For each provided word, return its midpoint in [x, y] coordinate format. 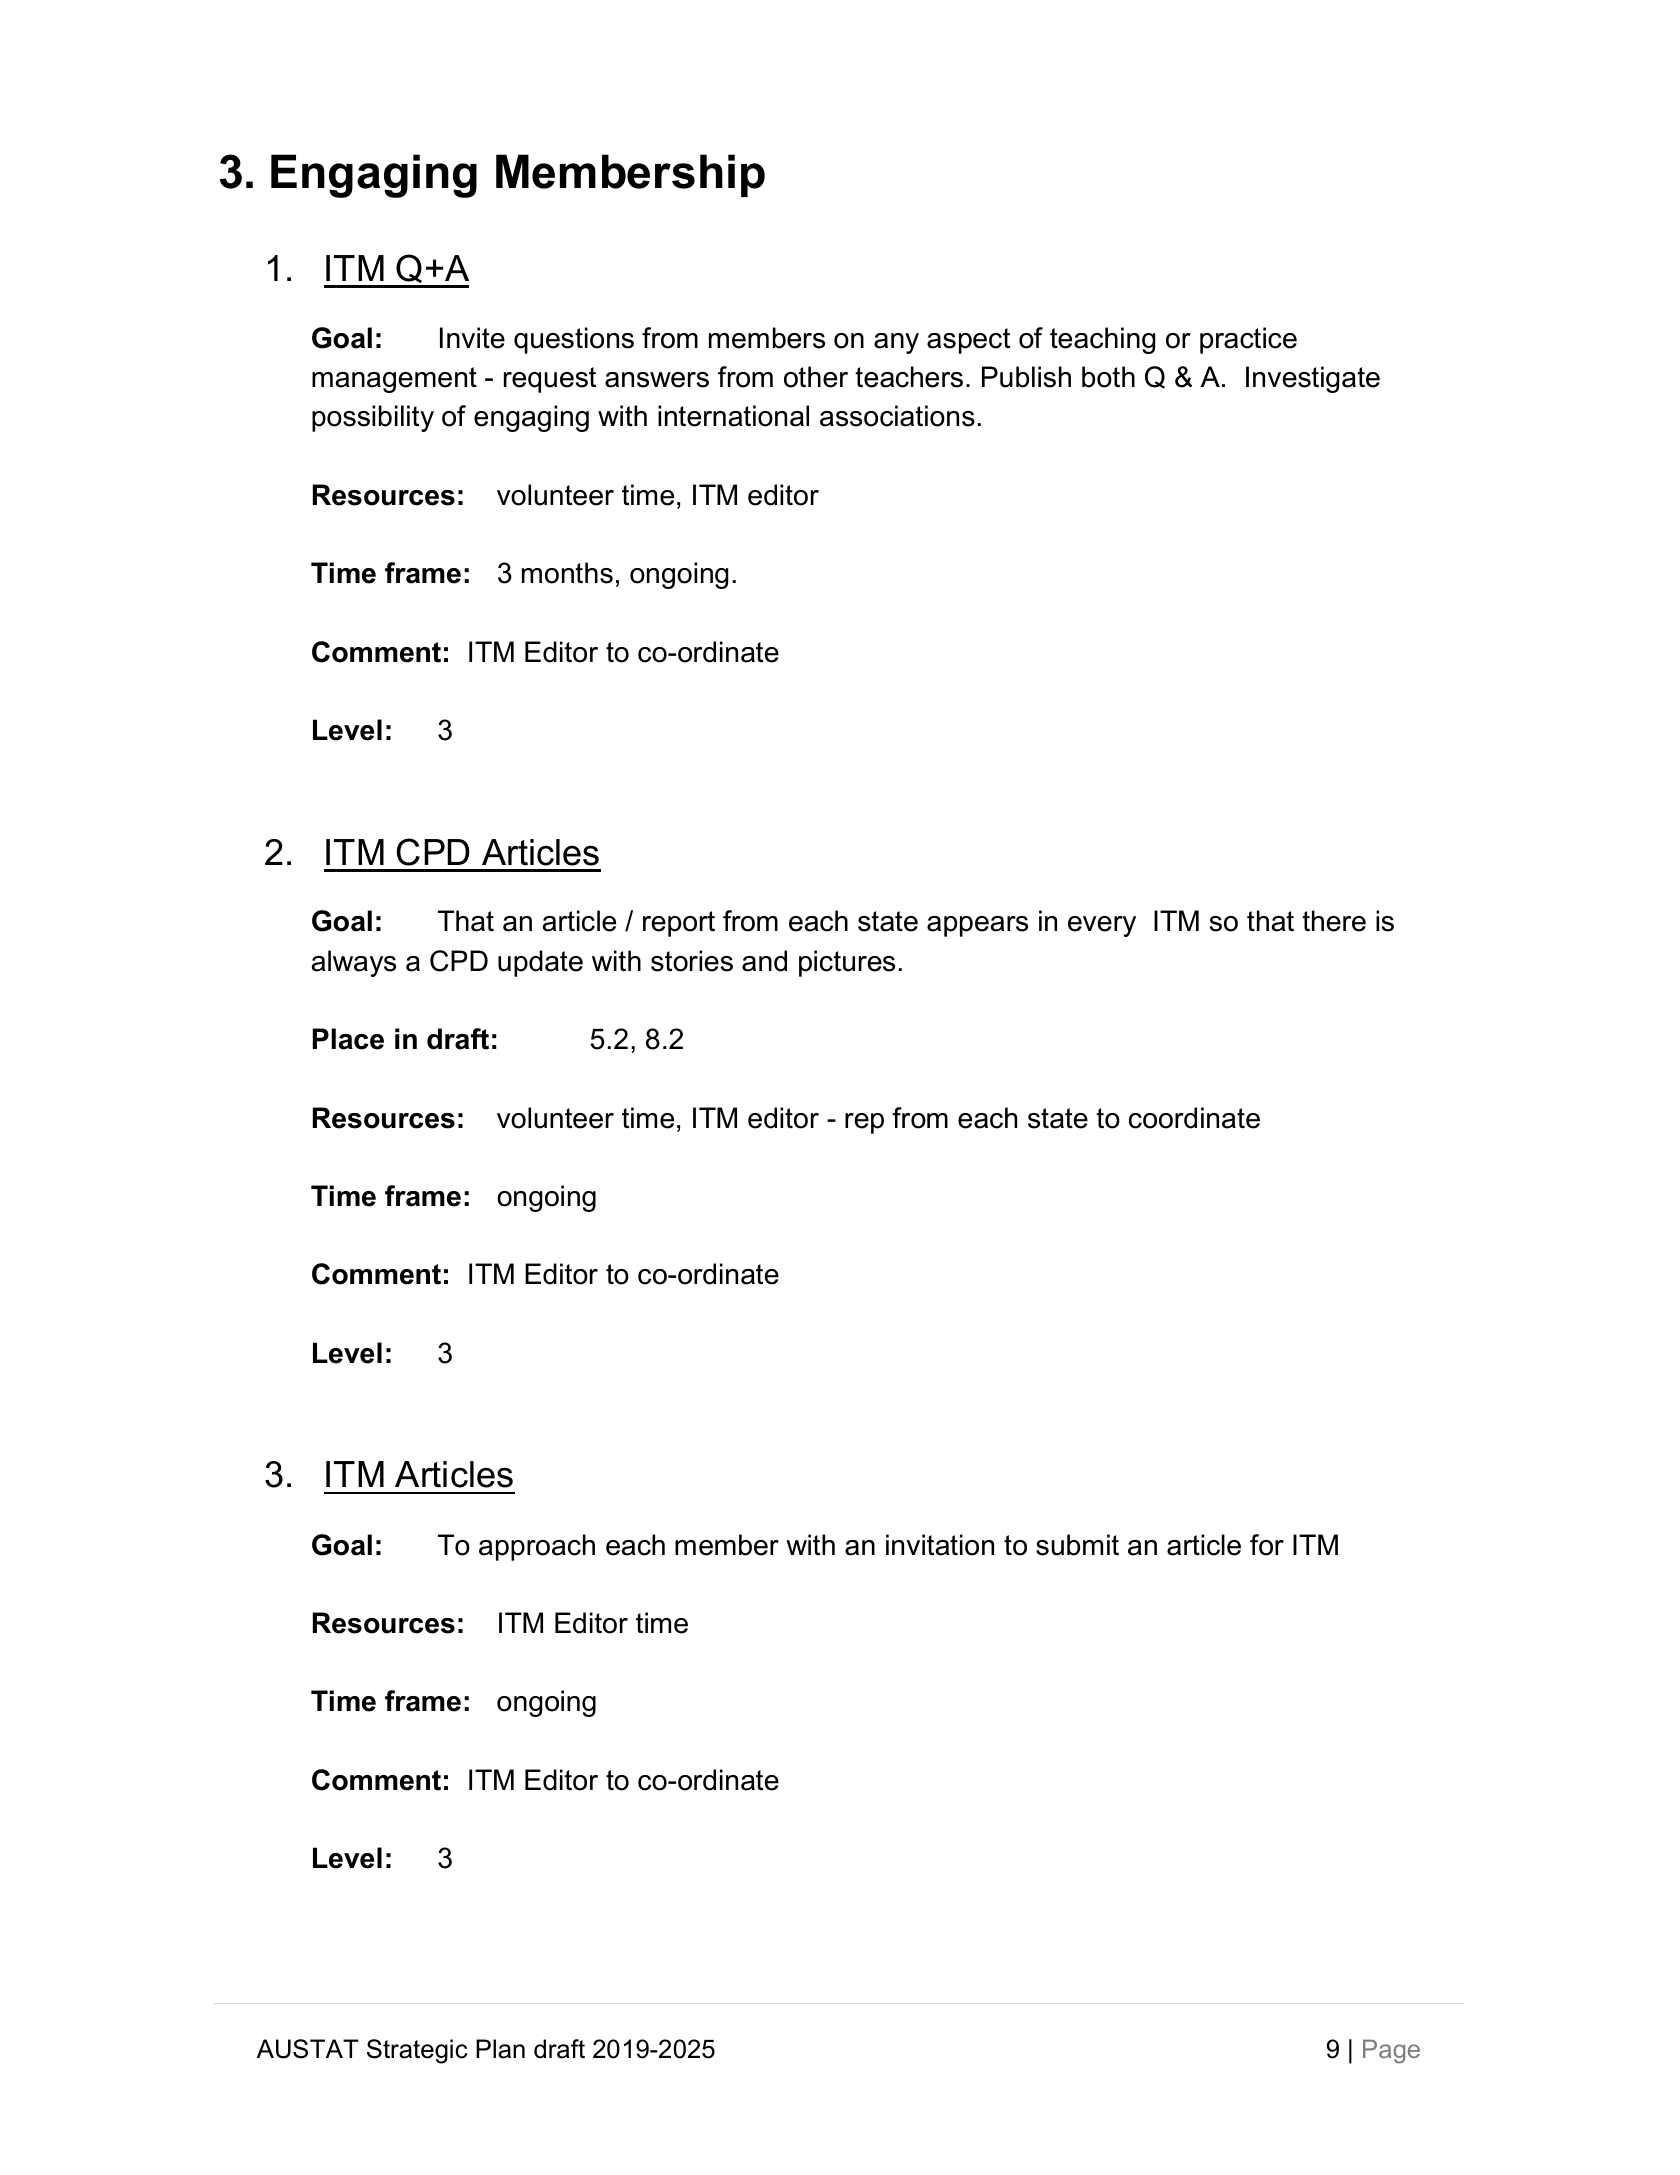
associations [897, 416]
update [540, 963]
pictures [847, 963]
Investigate [1313, 379]
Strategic [417, 2051]
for [1267, 1545]
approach [537, 1547]
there [1334, 921]
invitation [940, 1545]
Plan [500, 2049]
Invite [472, 338]
